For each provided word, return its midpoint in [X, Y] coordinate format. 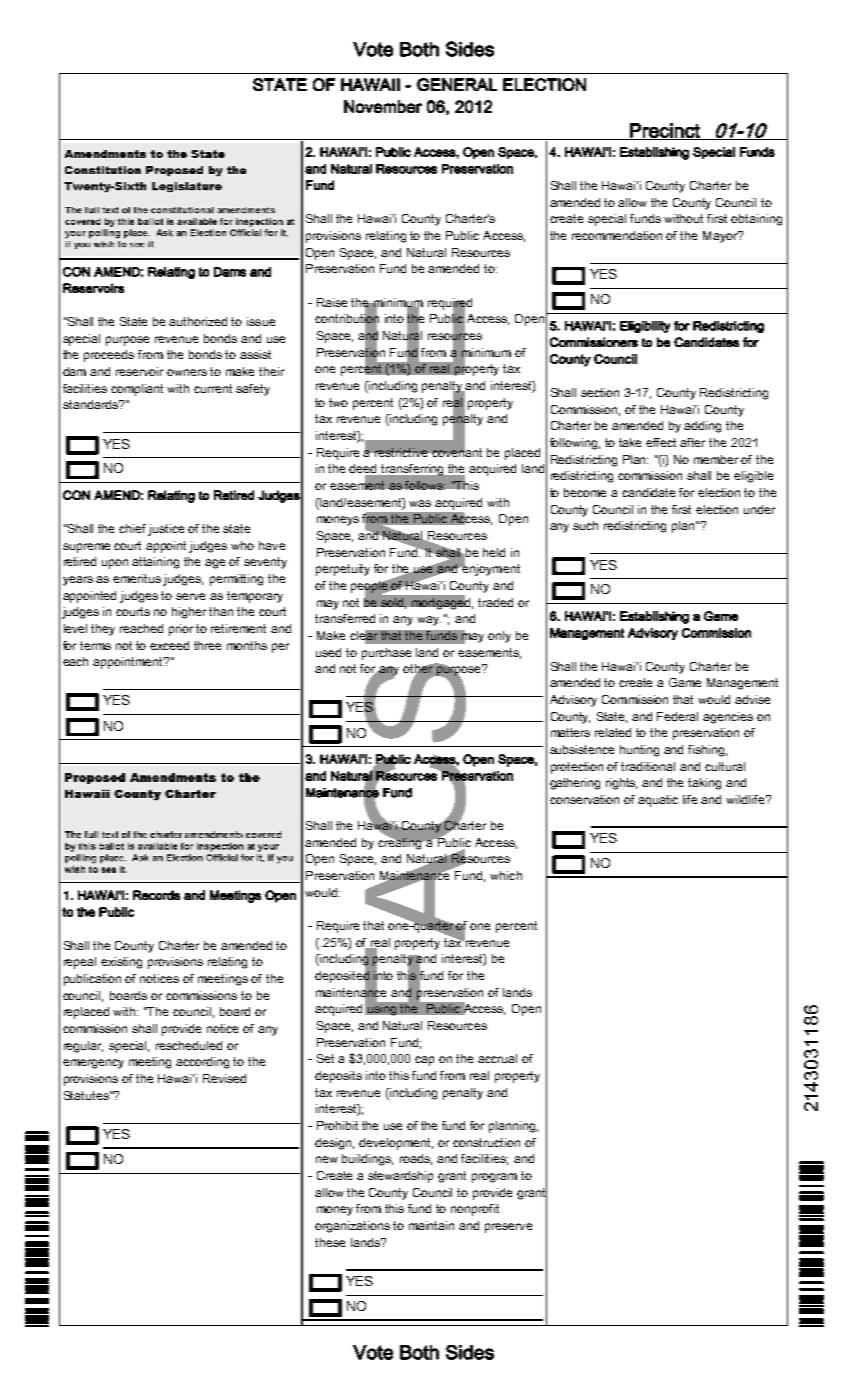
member [718, 459]
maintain [431, 1225]
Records [156, 895]
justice [166, 530]
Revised [224, 1078]
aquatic [658, 801]
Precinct [665, 131]
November [383, 106]
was [420, 503]
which [506, 875]
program [494, 1178]
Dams [230, 272]
